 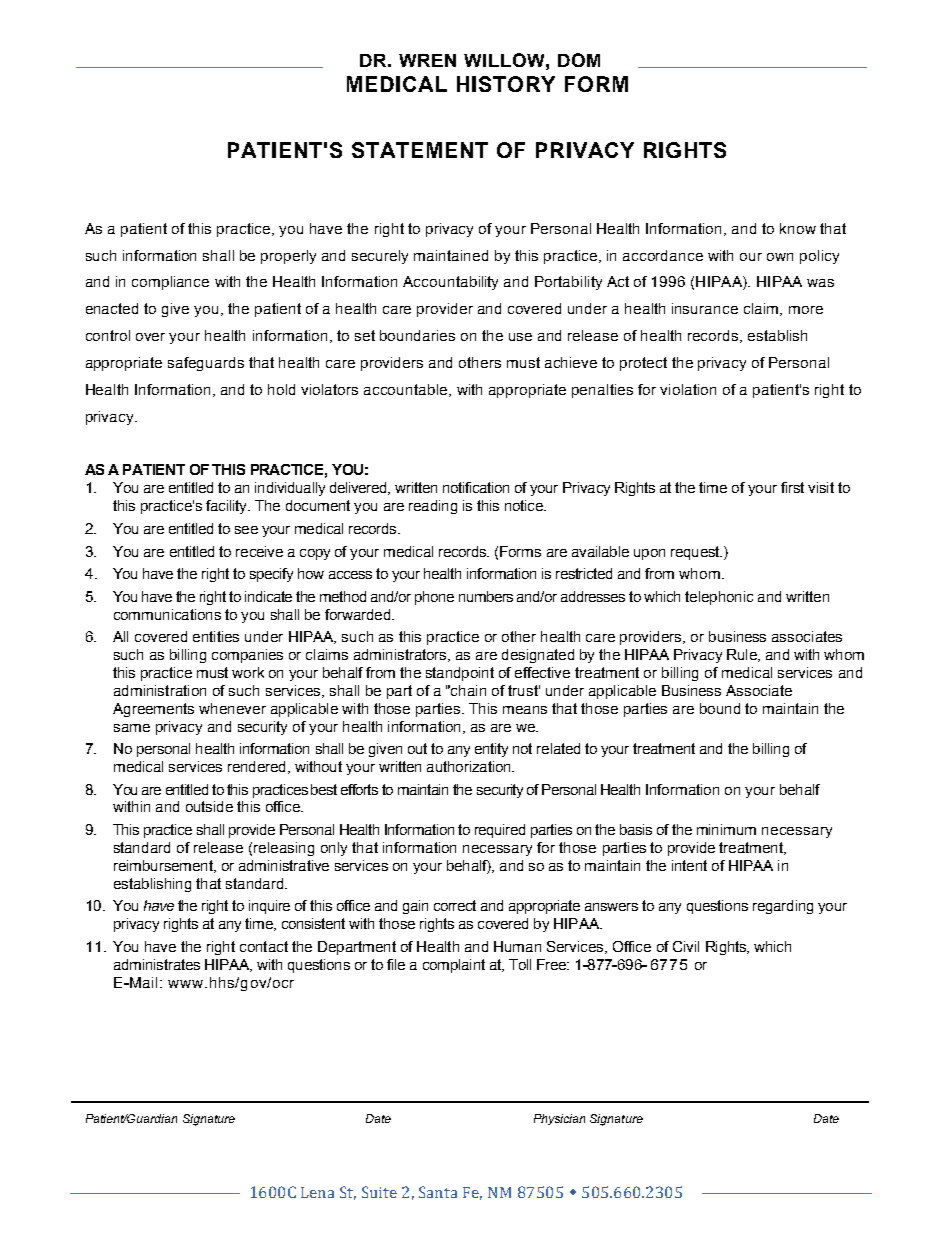 I want to click on HISTORY, so click(x=506, y=84).
